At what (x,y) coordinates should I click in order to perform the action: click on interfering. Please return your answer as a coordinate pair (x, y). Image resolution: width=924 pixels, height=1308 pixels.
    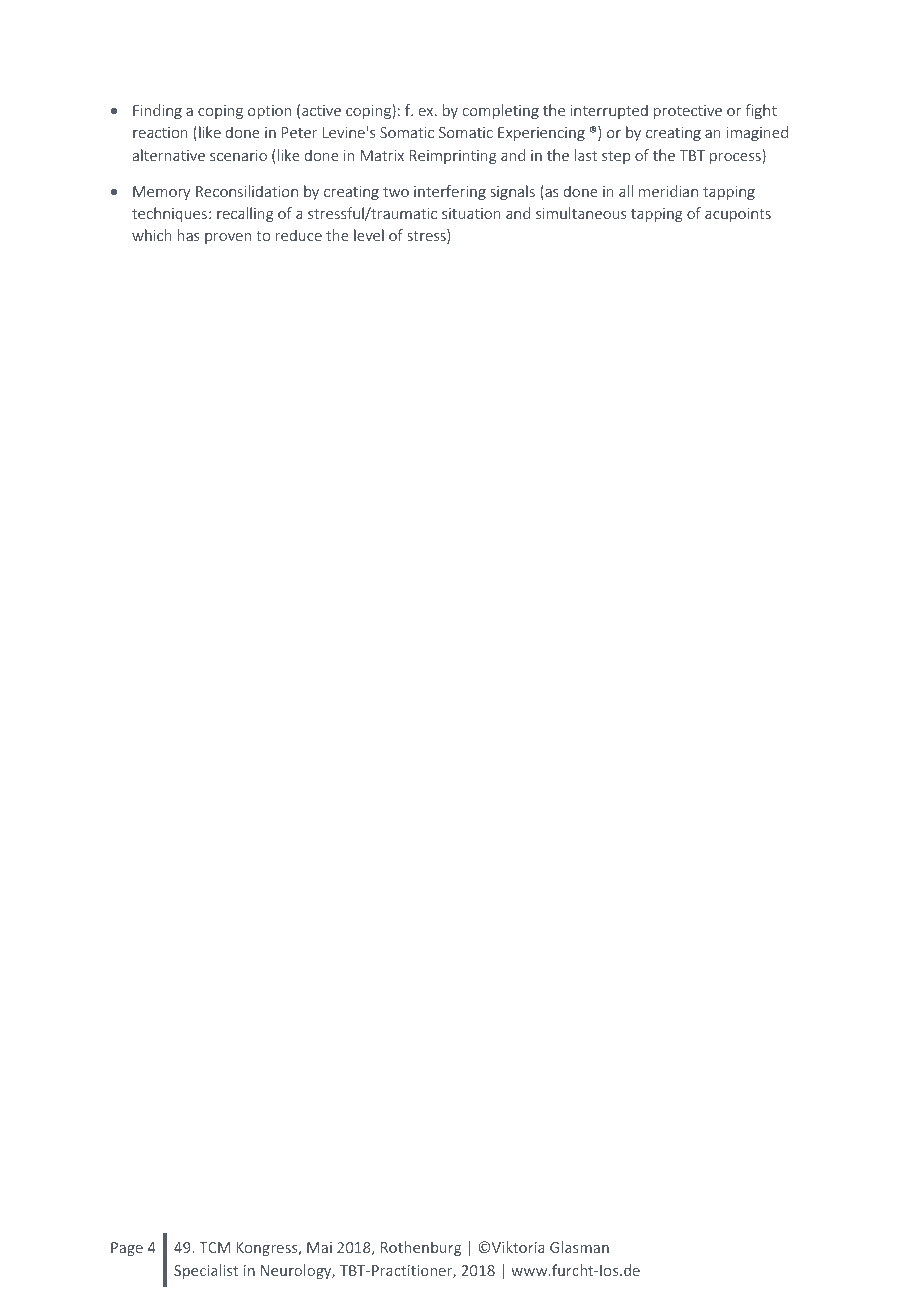
    Looking at the image, I should click on (450, 192).
